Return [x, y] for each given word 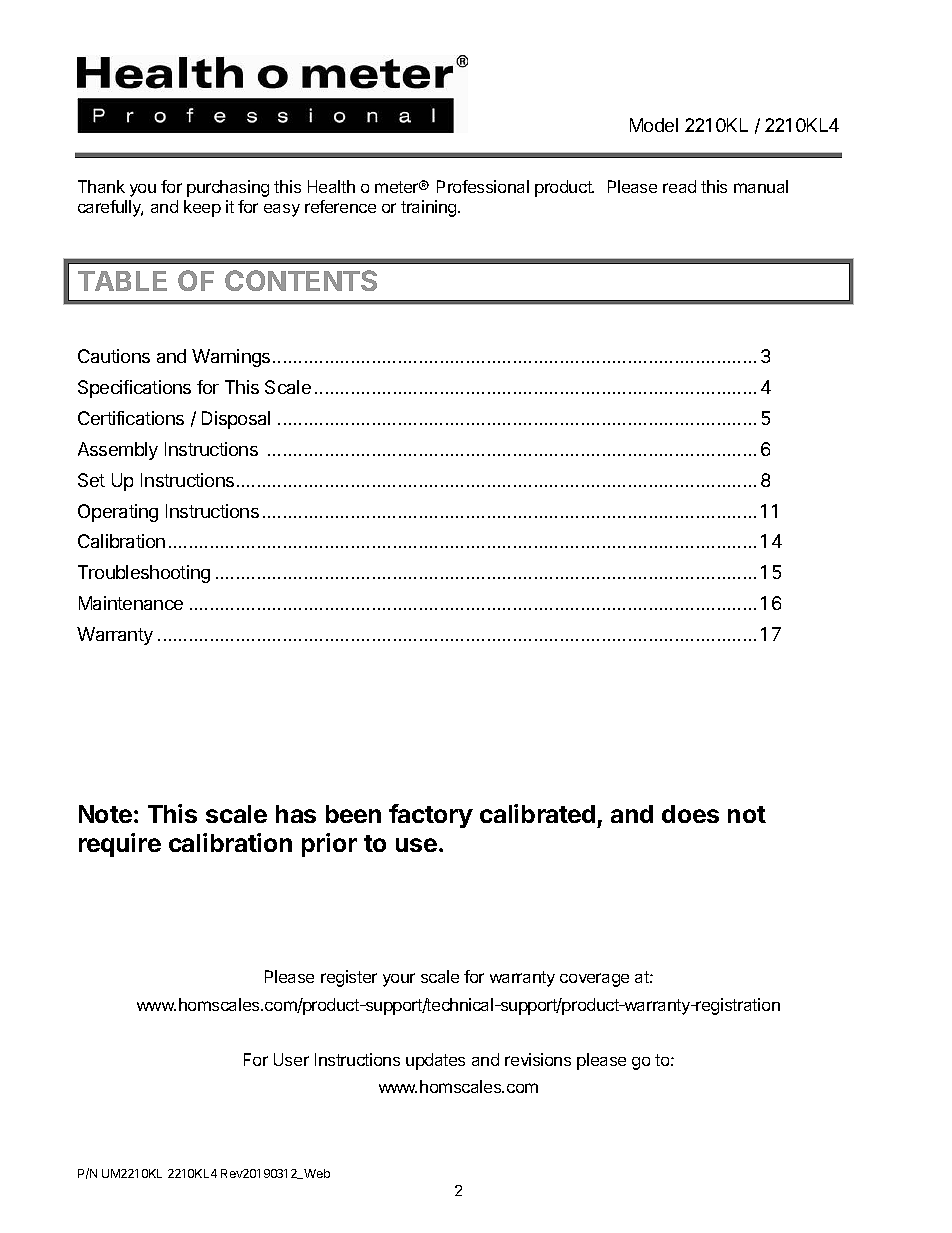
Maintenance [131, 603]
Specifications [134, 389]
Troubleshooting [144, 574]
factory [431, 816]
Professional [483, 186]
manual [761, 186]
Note [105, 814]
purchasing [228, 188]
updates [435, 1061]
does [690, 814]
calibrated [537, 813]
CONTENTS [301, 280]
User [291, 1059]
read [679, 186]
